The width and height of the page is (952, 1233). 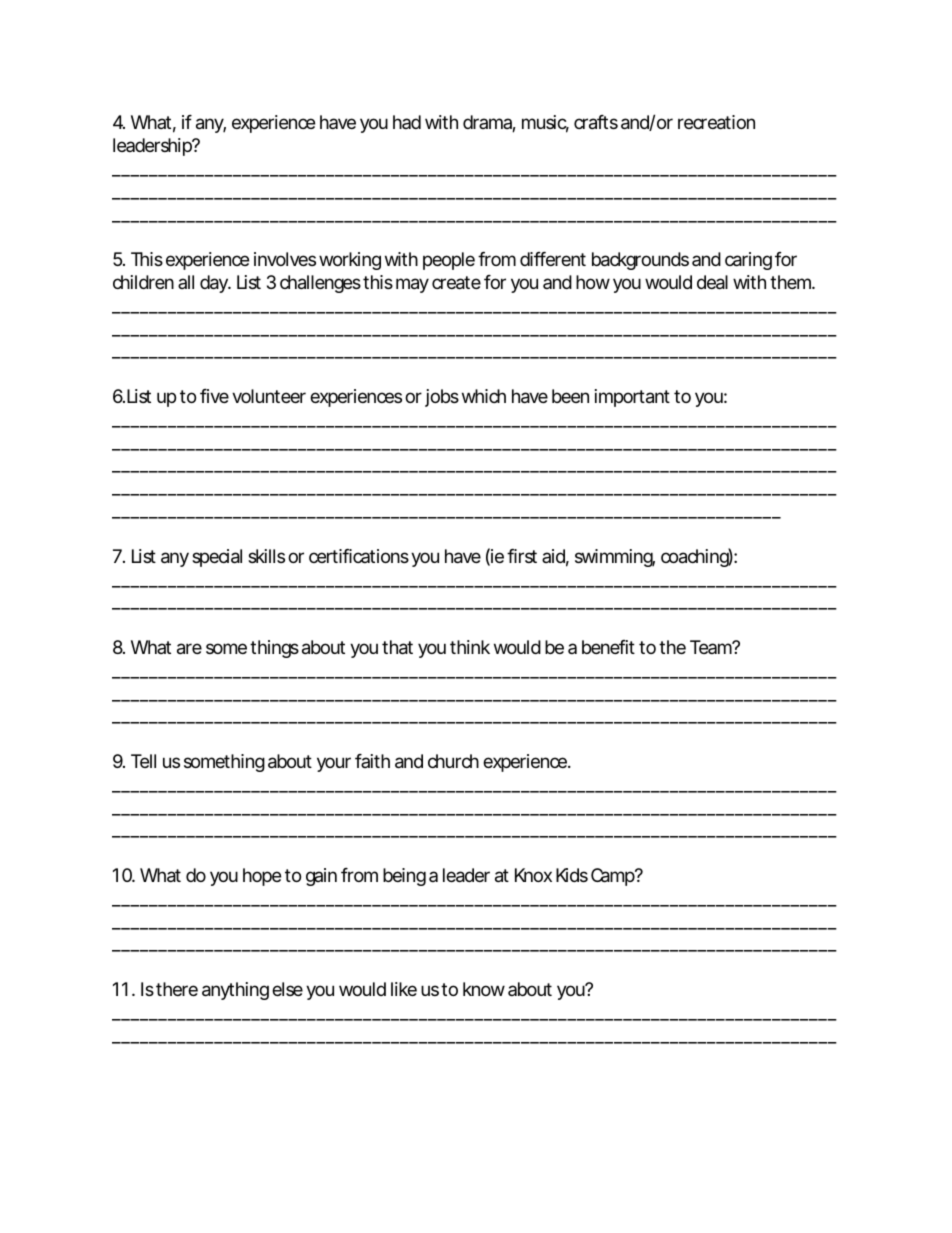 What do you see at coordinates (712, 282) in the page?
I see `deal` at bounding box center [712, 282].
